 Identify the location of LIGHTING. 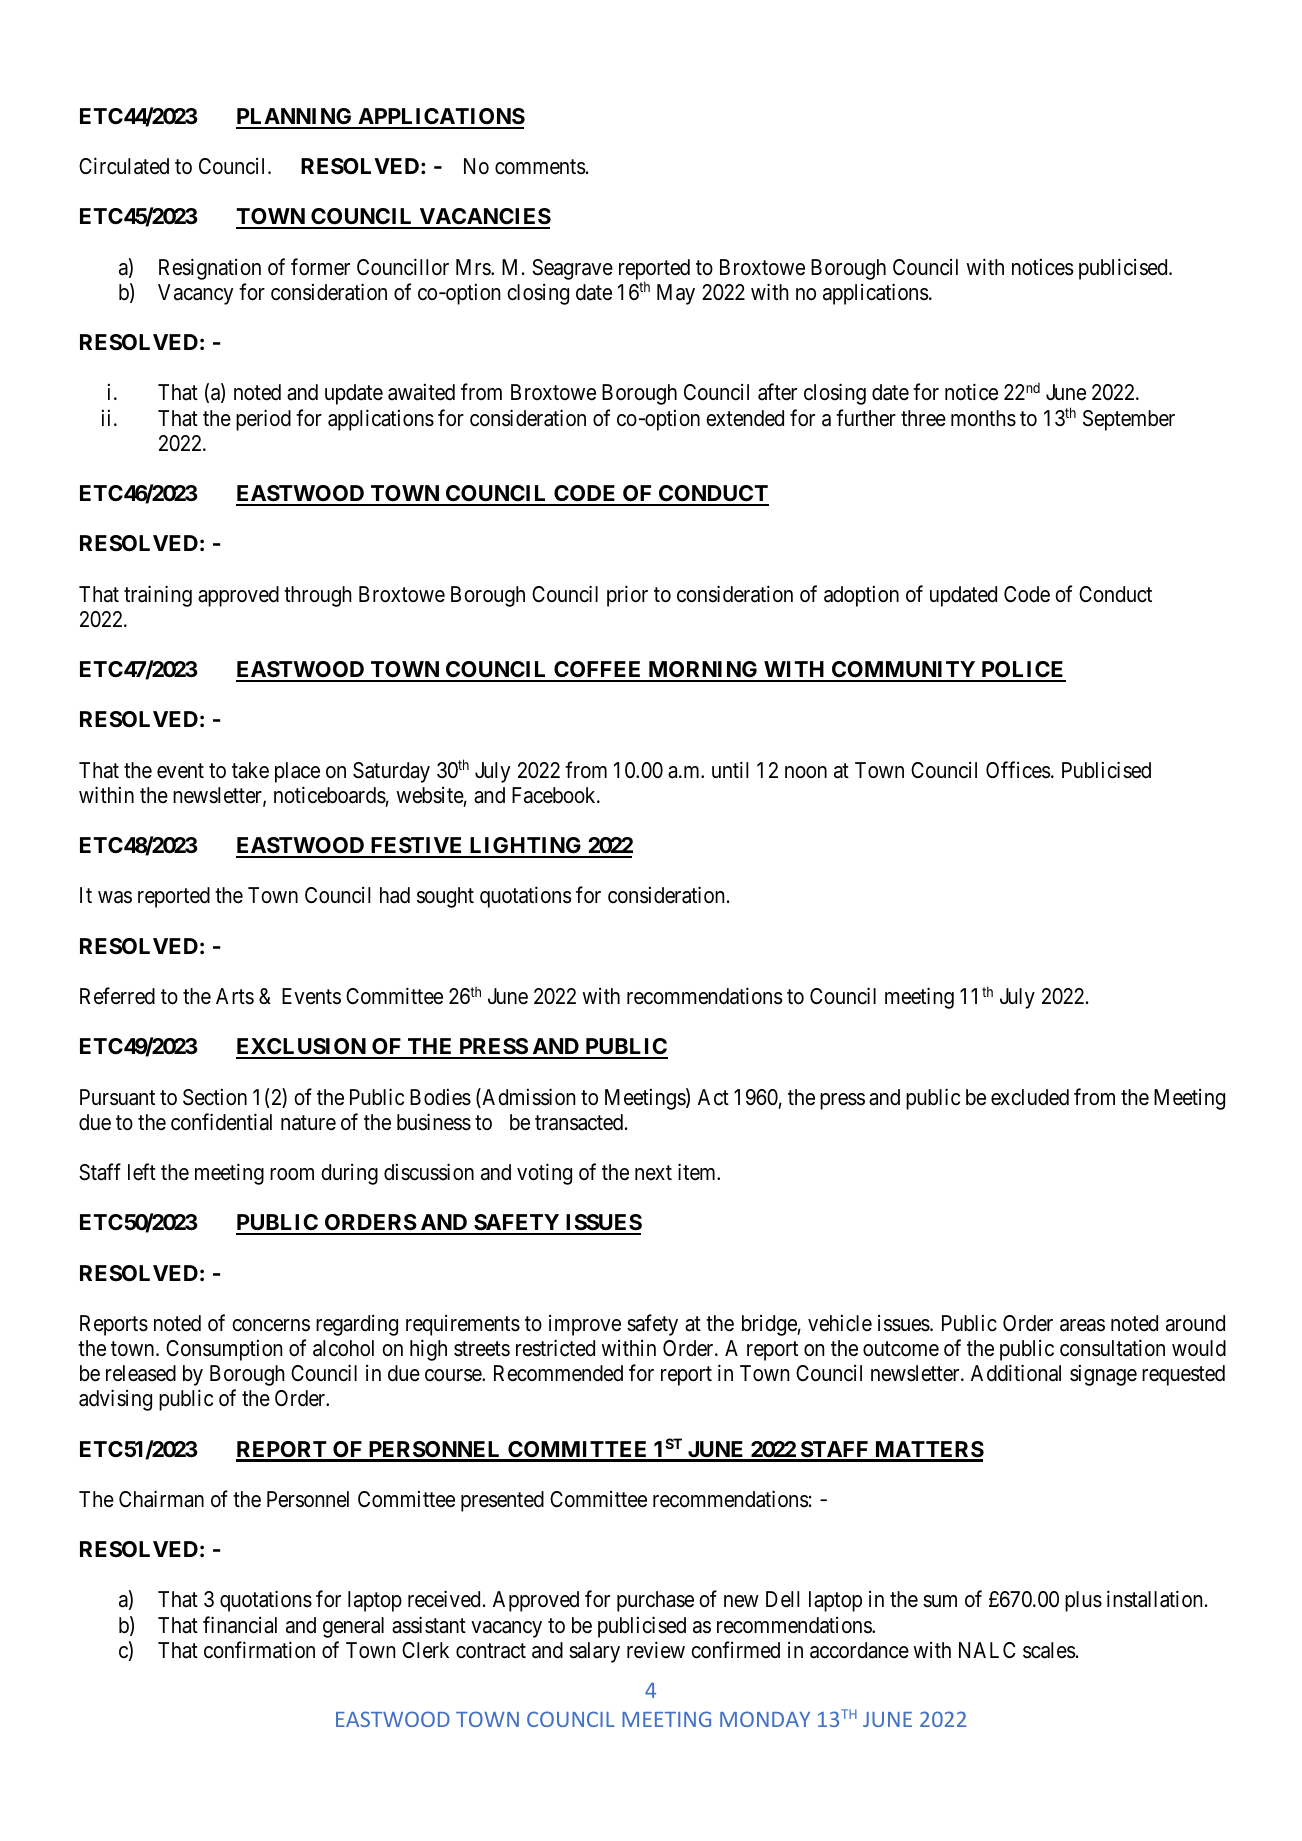
(525, 847).
